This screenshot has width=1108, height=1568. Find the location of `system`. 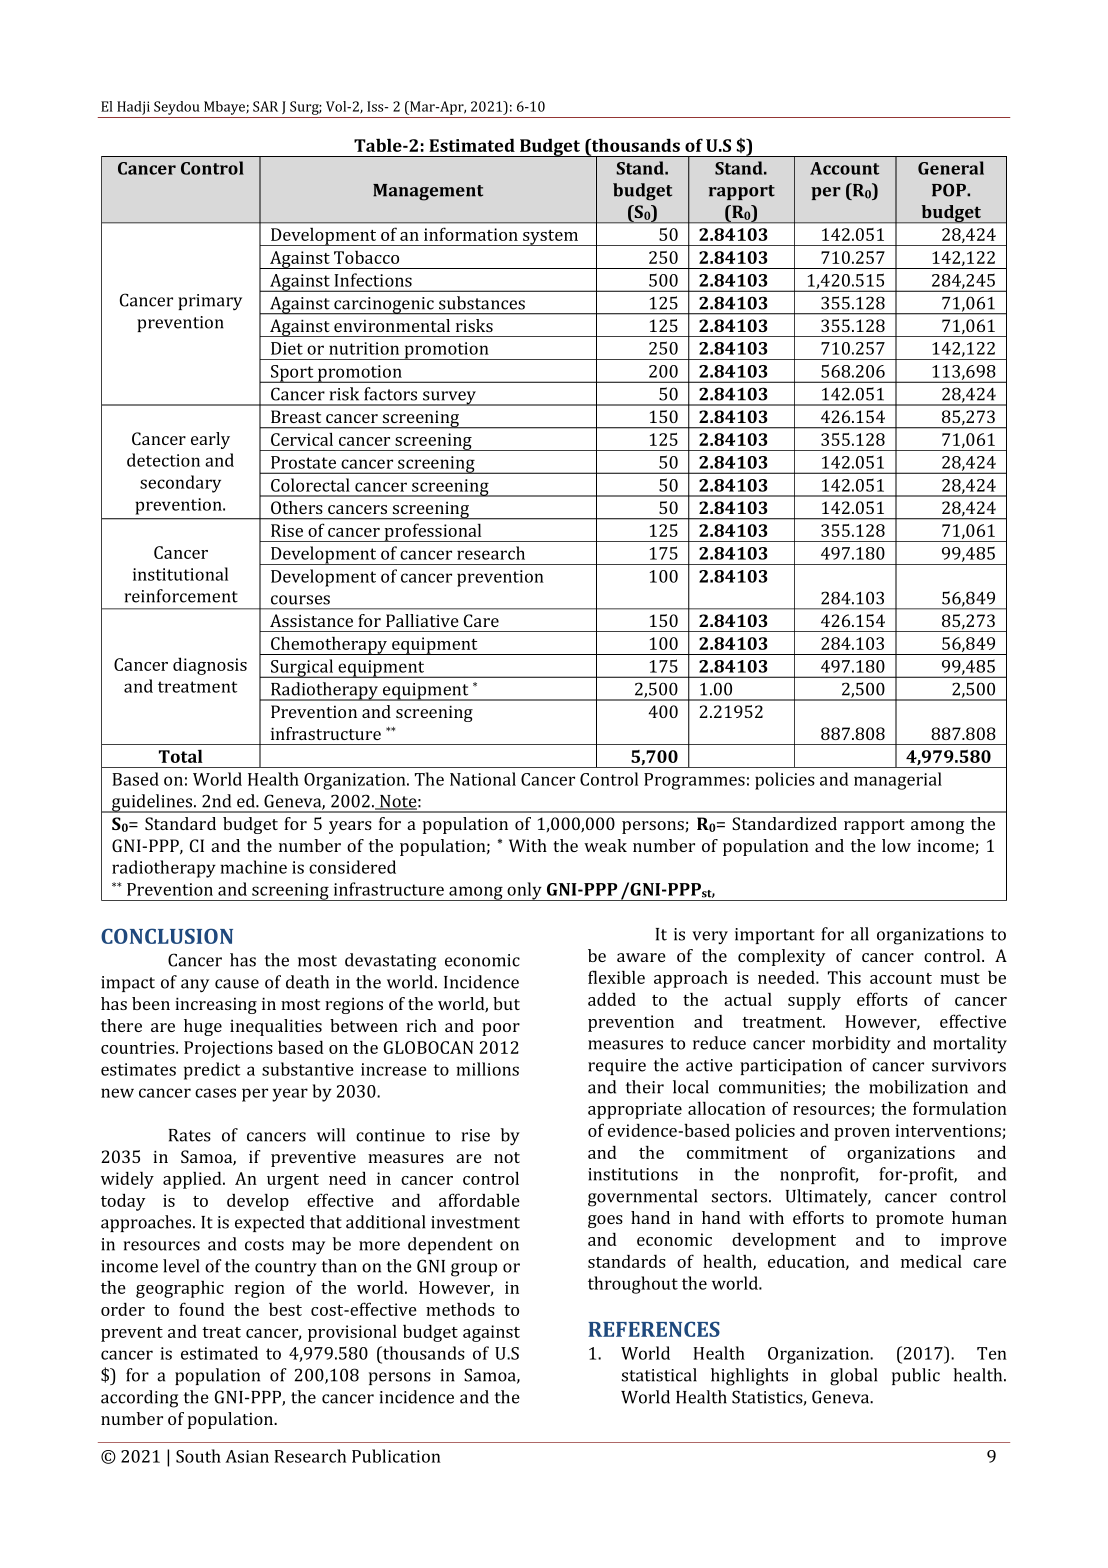

system is located at coordinates (551, 238).
